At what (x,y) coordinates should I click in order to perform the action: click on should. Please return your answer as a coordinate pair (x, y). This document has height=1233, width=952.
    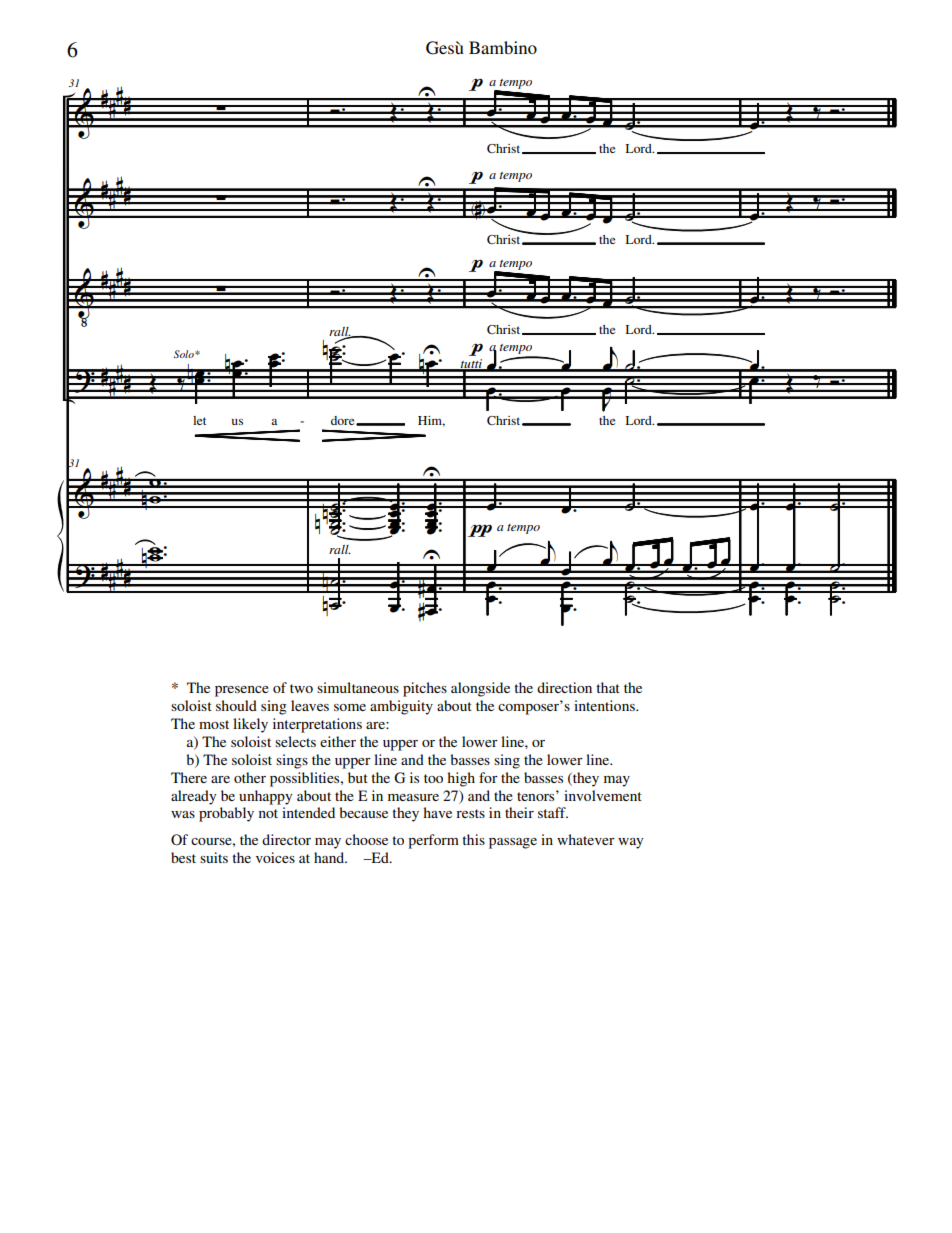
    Looking at the image, I should click on (236, 705).
